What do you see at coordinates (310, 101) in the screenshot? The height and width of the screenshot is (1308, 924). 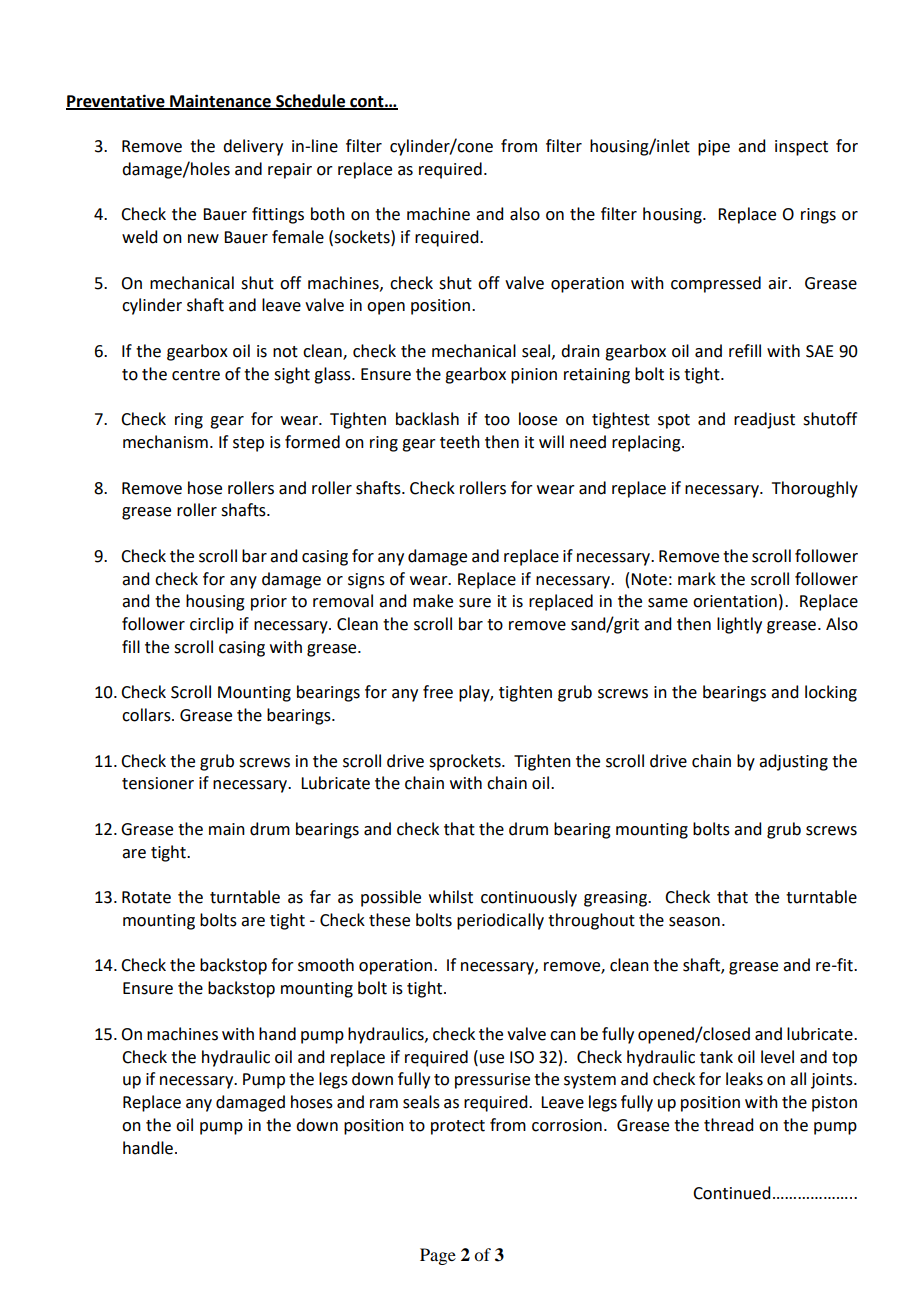 I see `Schedule` at bounding box center [310, 101].
